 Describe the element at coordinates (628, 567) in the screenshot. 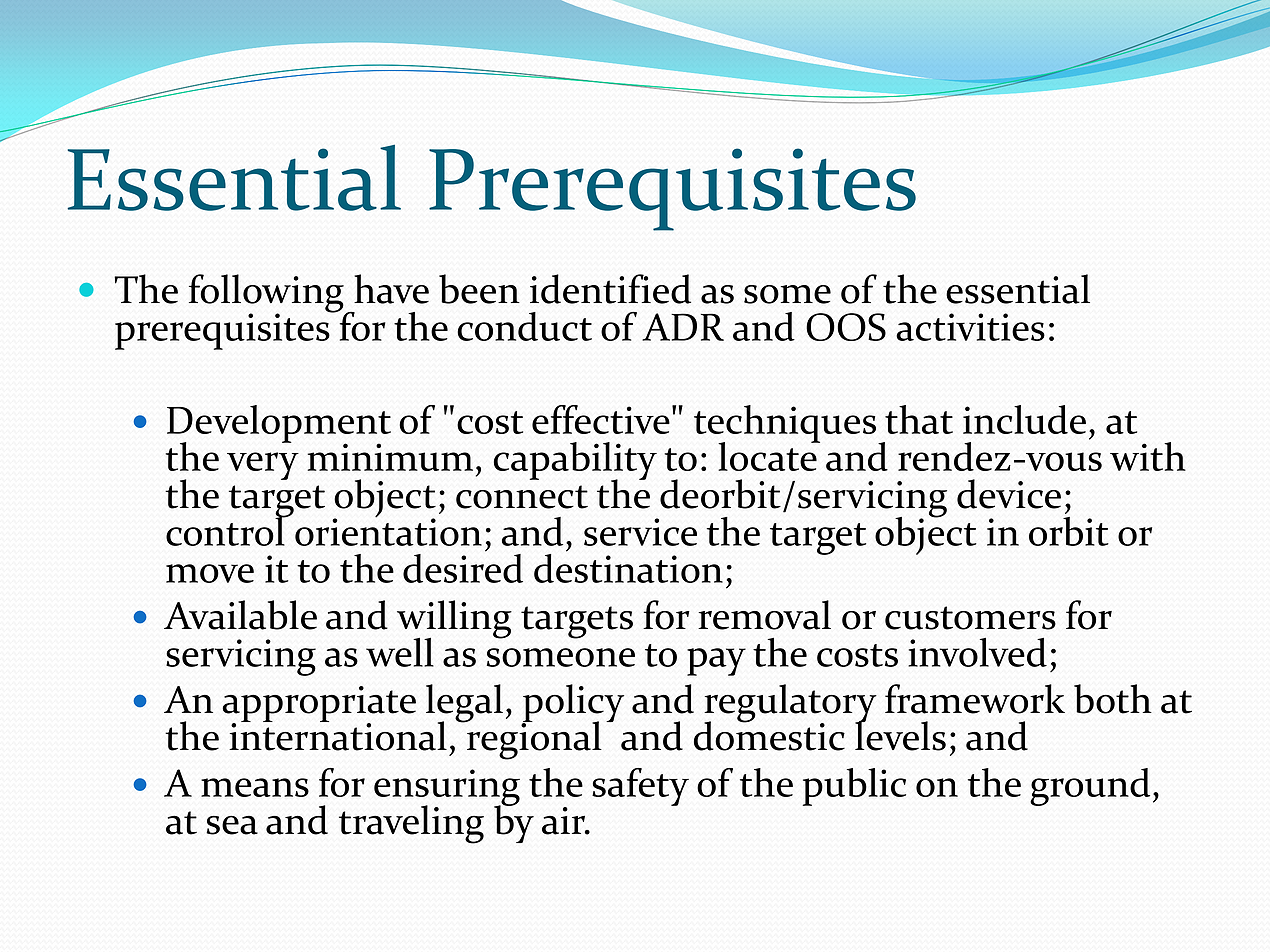

I see `destination` at that location.
